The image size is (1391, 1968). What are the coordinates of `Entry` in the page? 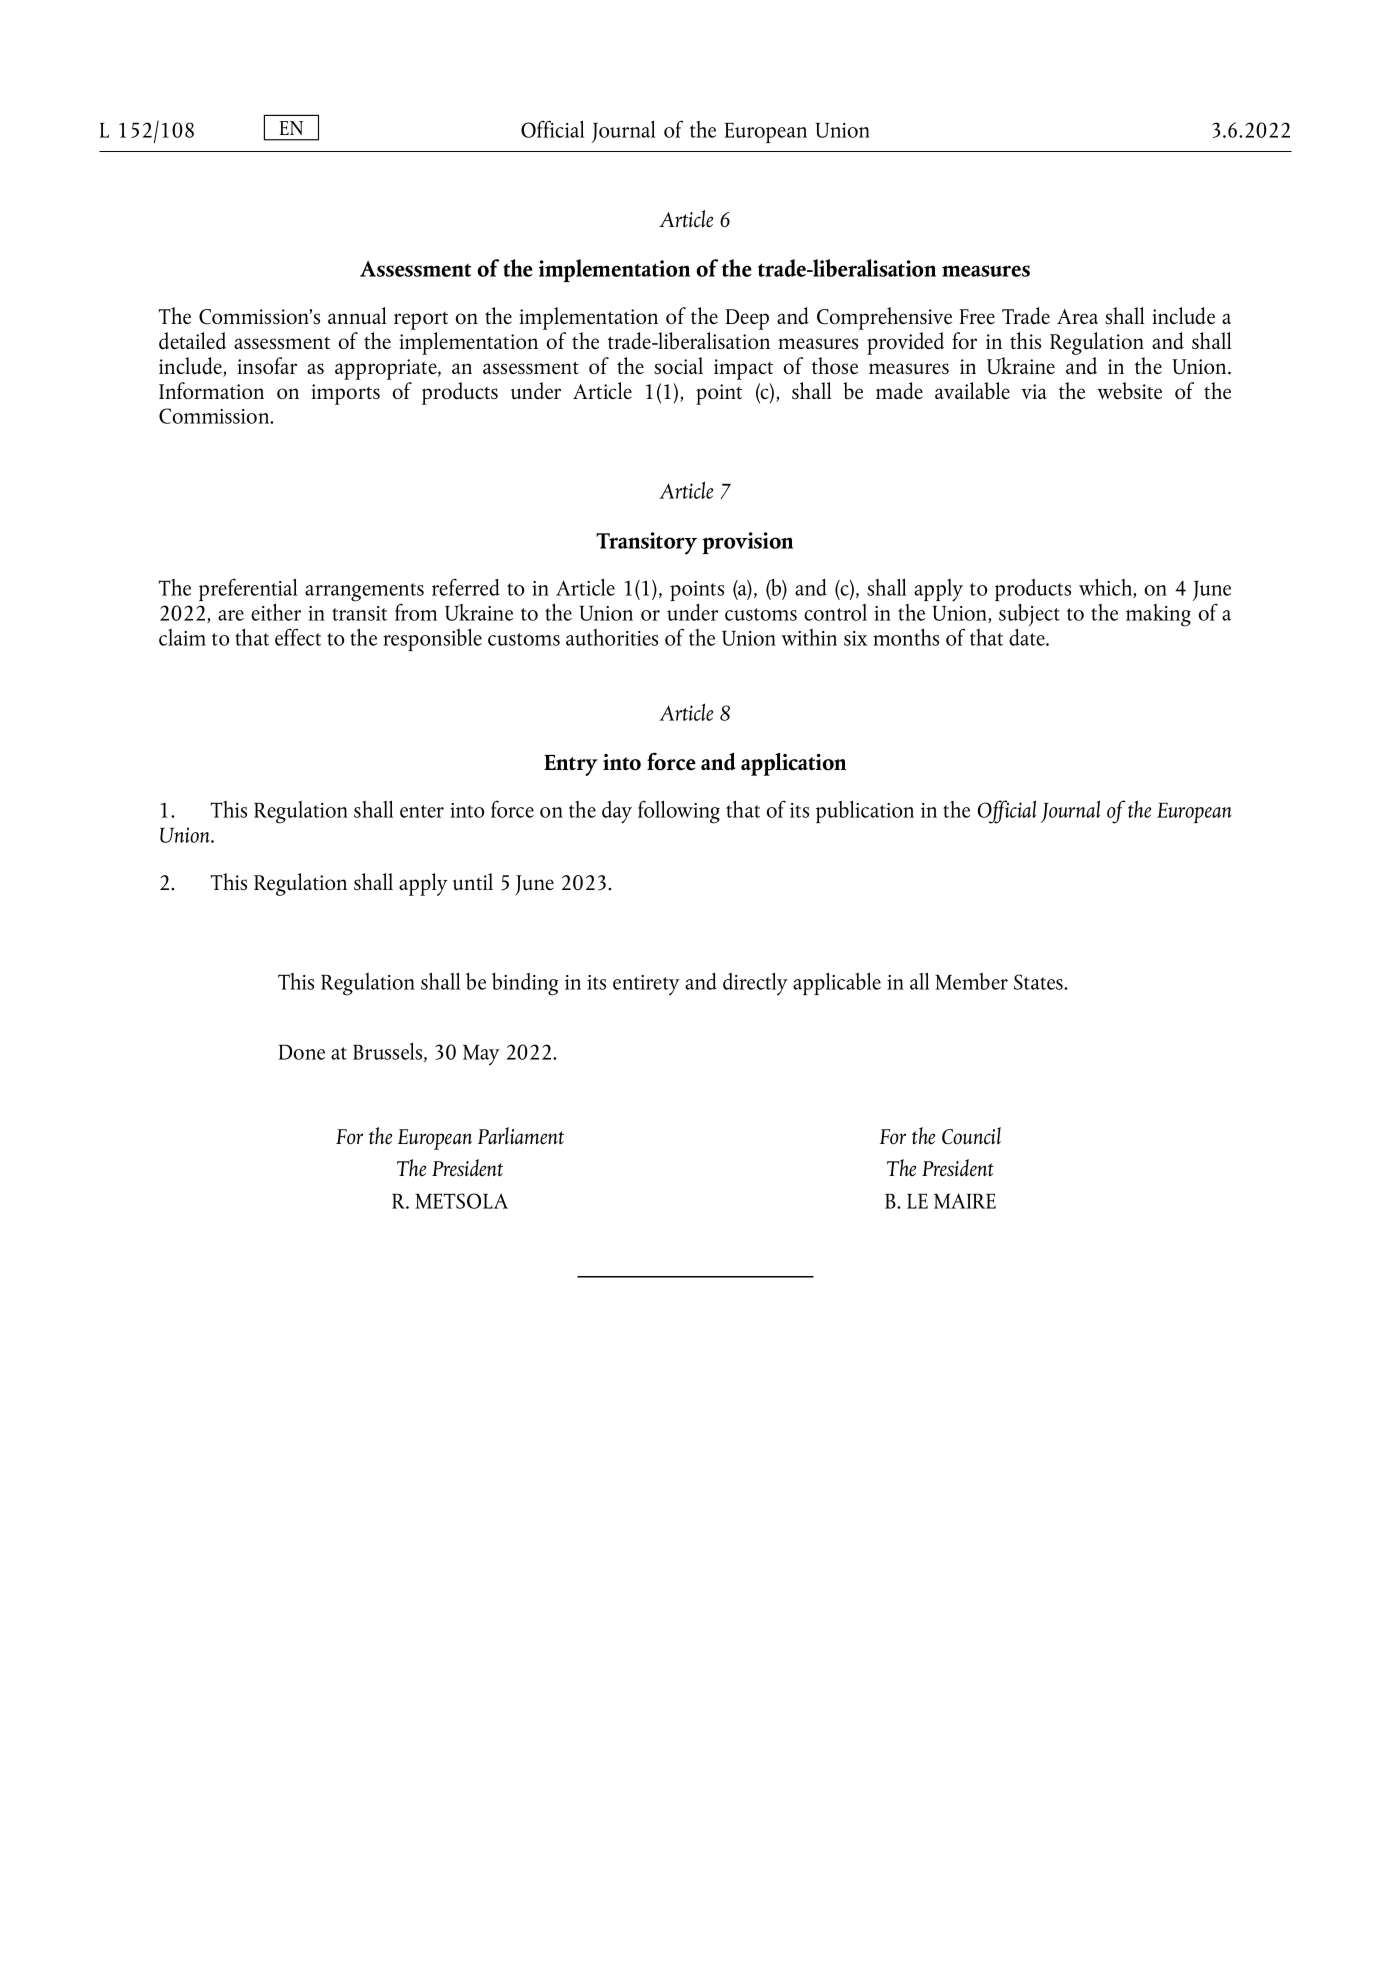 It's located at (571, 765).
